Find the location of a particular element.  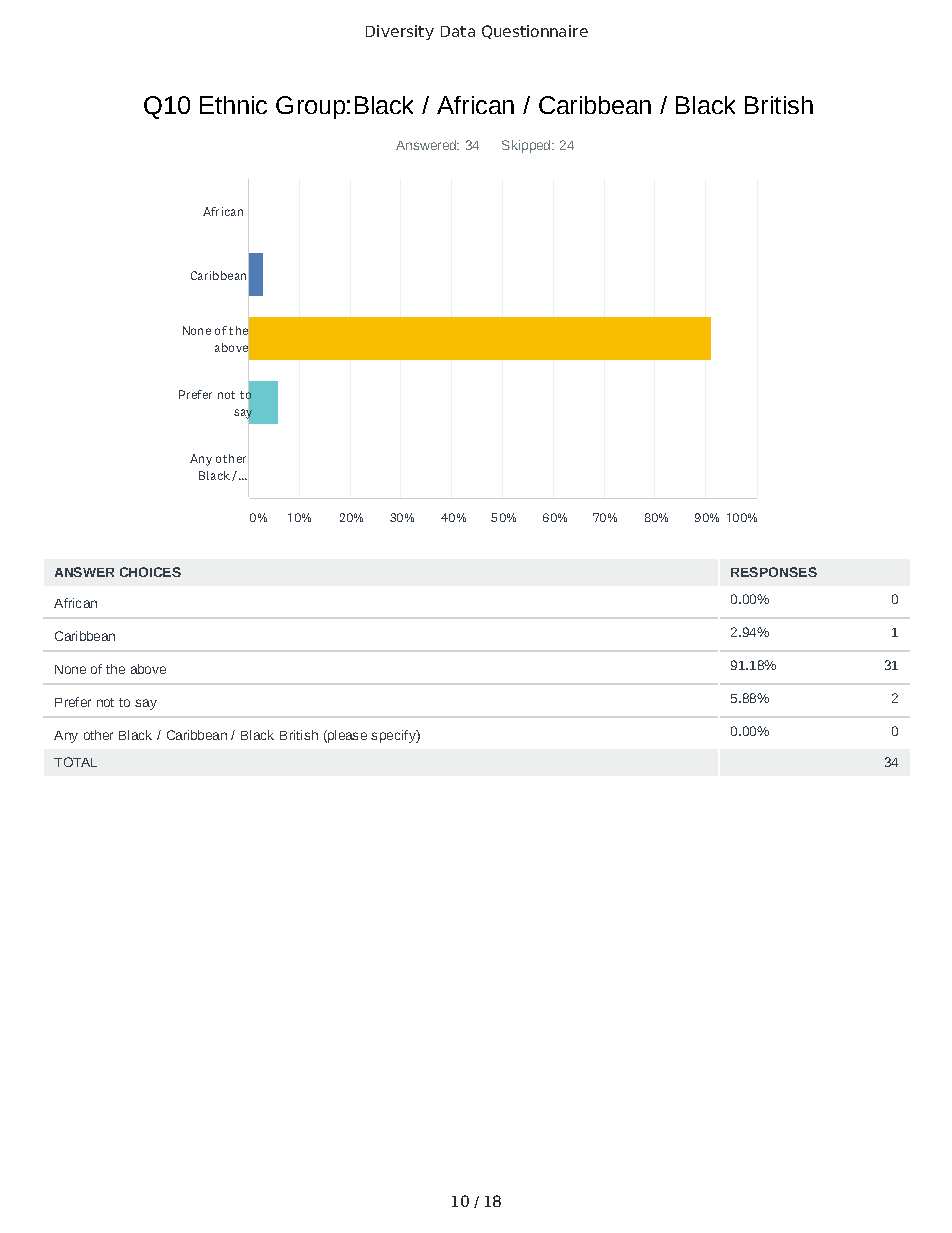

Data is located at coordinates (458, 31).
